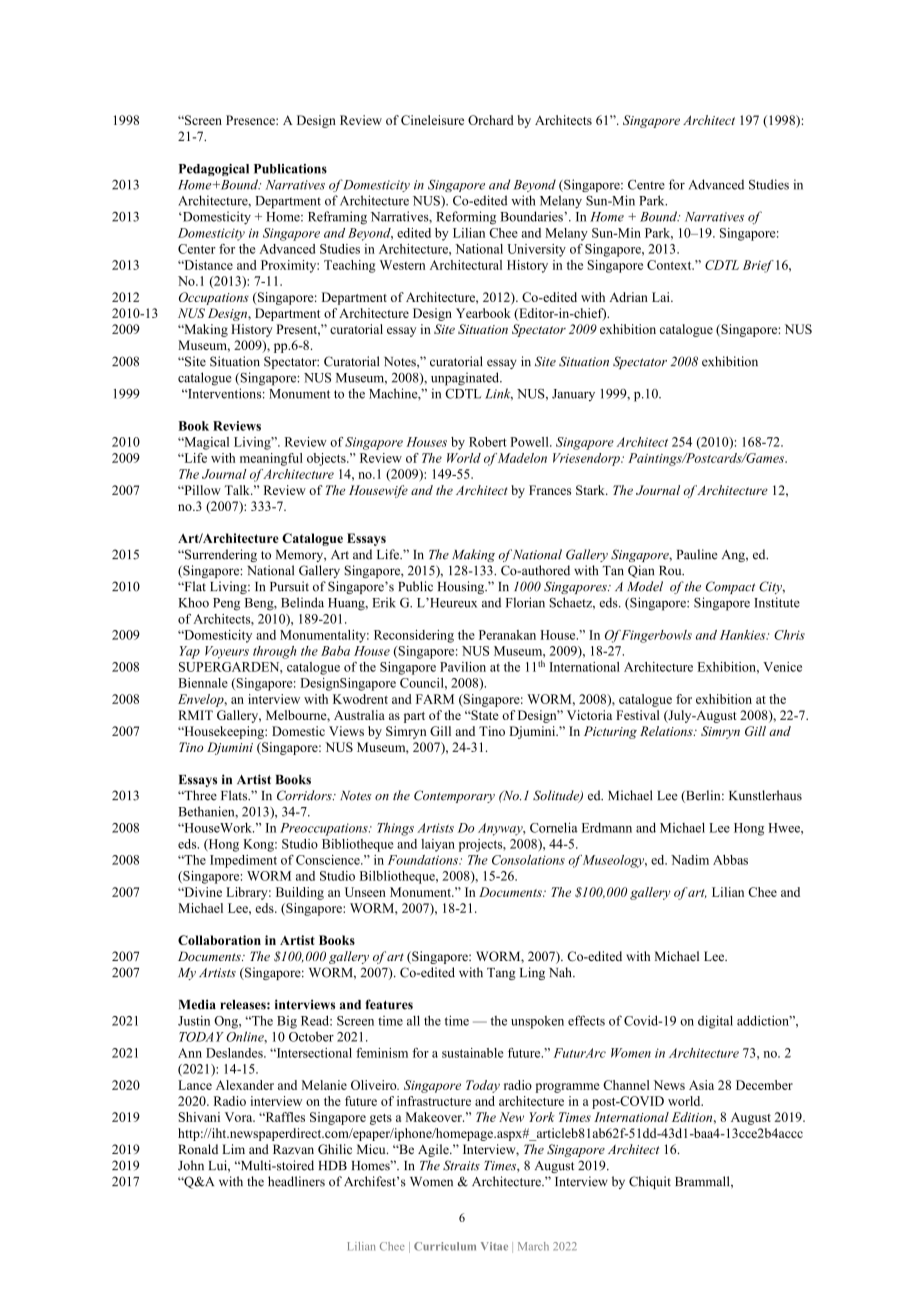  Describe the element at coordinates (528, 860) in the image. I see `Consolations` at that location.
